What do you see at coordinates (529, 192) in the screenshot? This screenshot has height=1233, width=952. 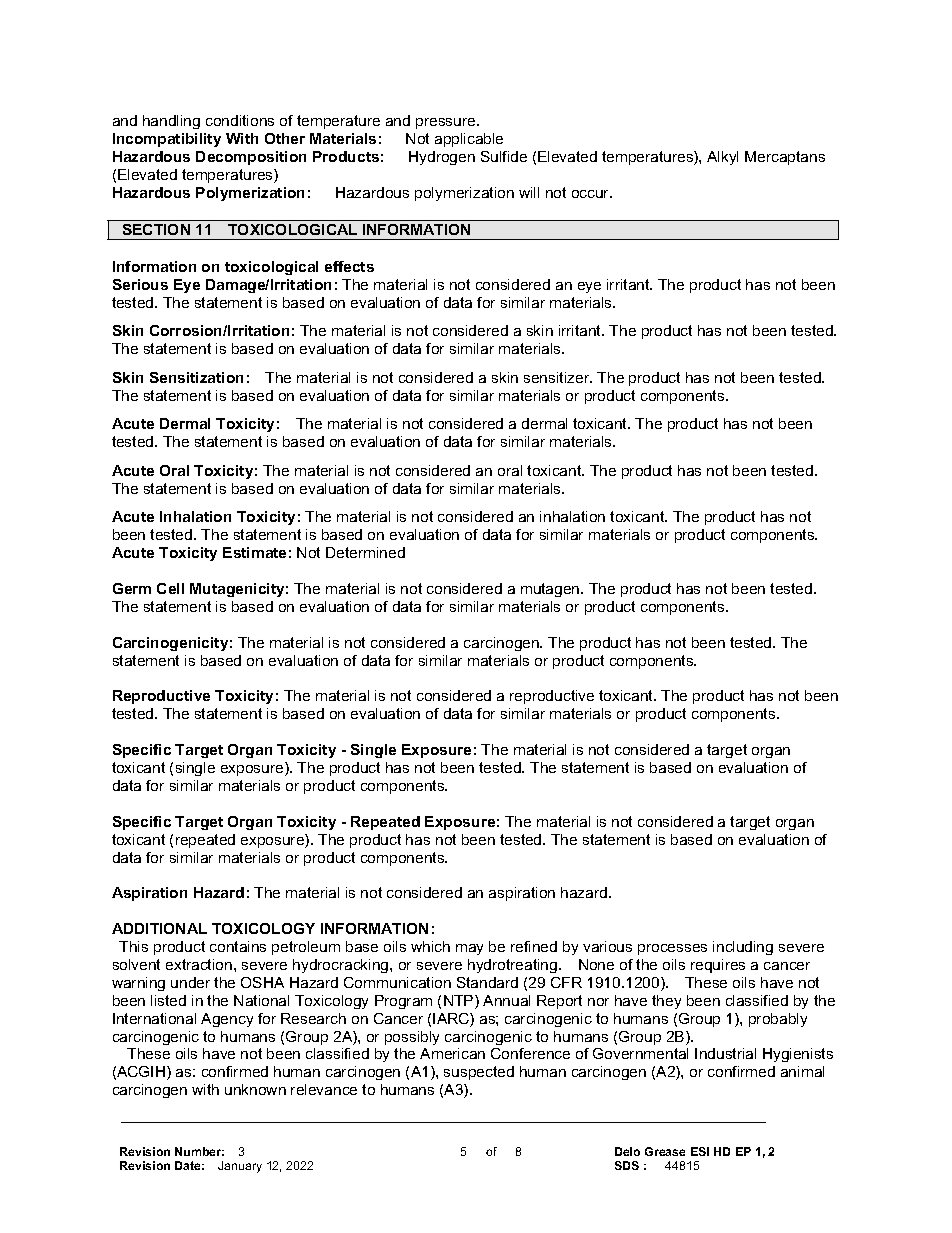 I see `will` at bounding box center [529, 192].
